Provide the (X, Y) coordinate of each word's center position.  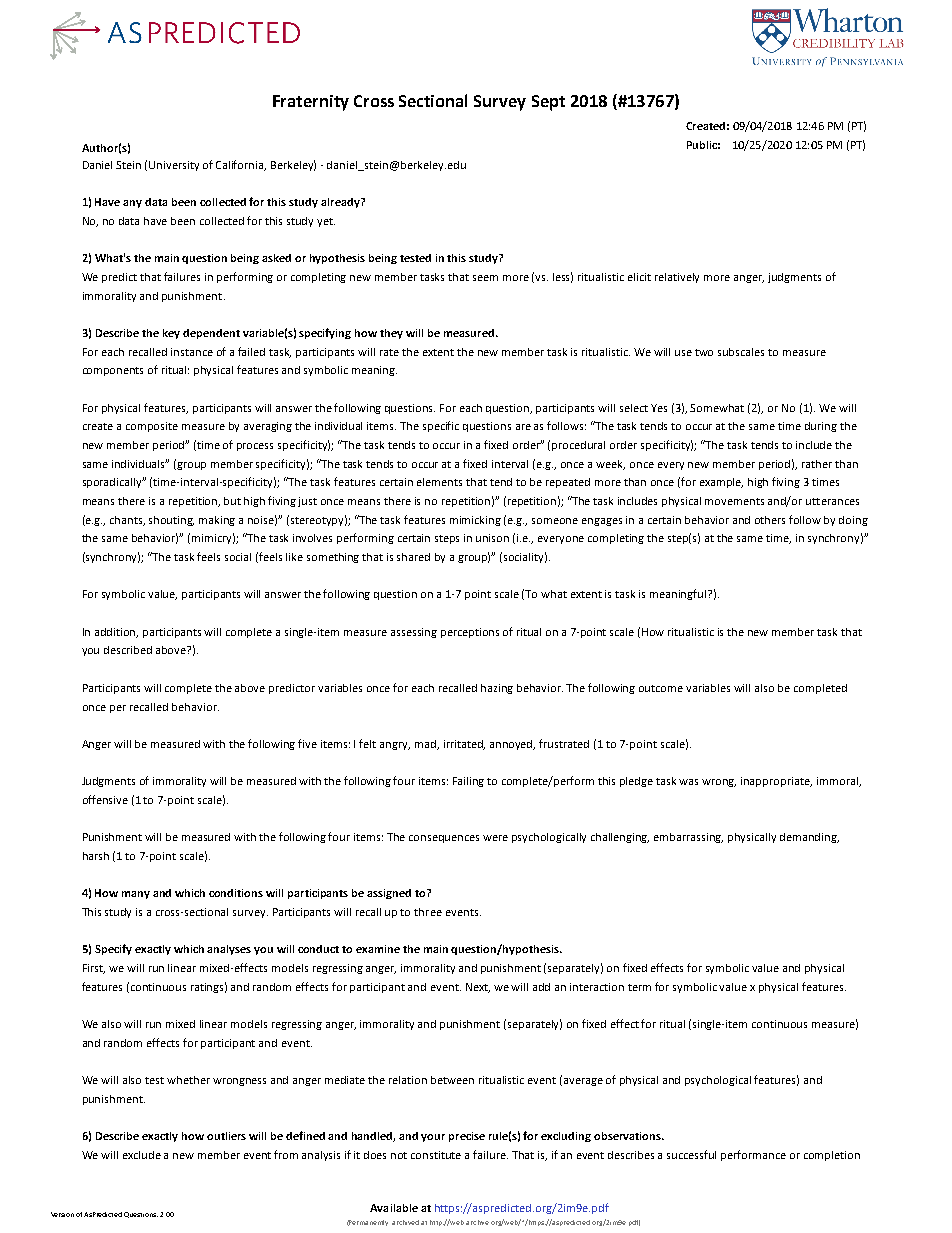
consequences (444, 839)
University (174, 166)
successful (691, 1154)
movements (734, 501)
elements (439, 482)
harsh (96, 856)
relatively (677, 278)
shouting (171, 521)
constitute (436, 1155)
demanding (809, 838)
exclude (142, 1155)
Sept (548, 103)
